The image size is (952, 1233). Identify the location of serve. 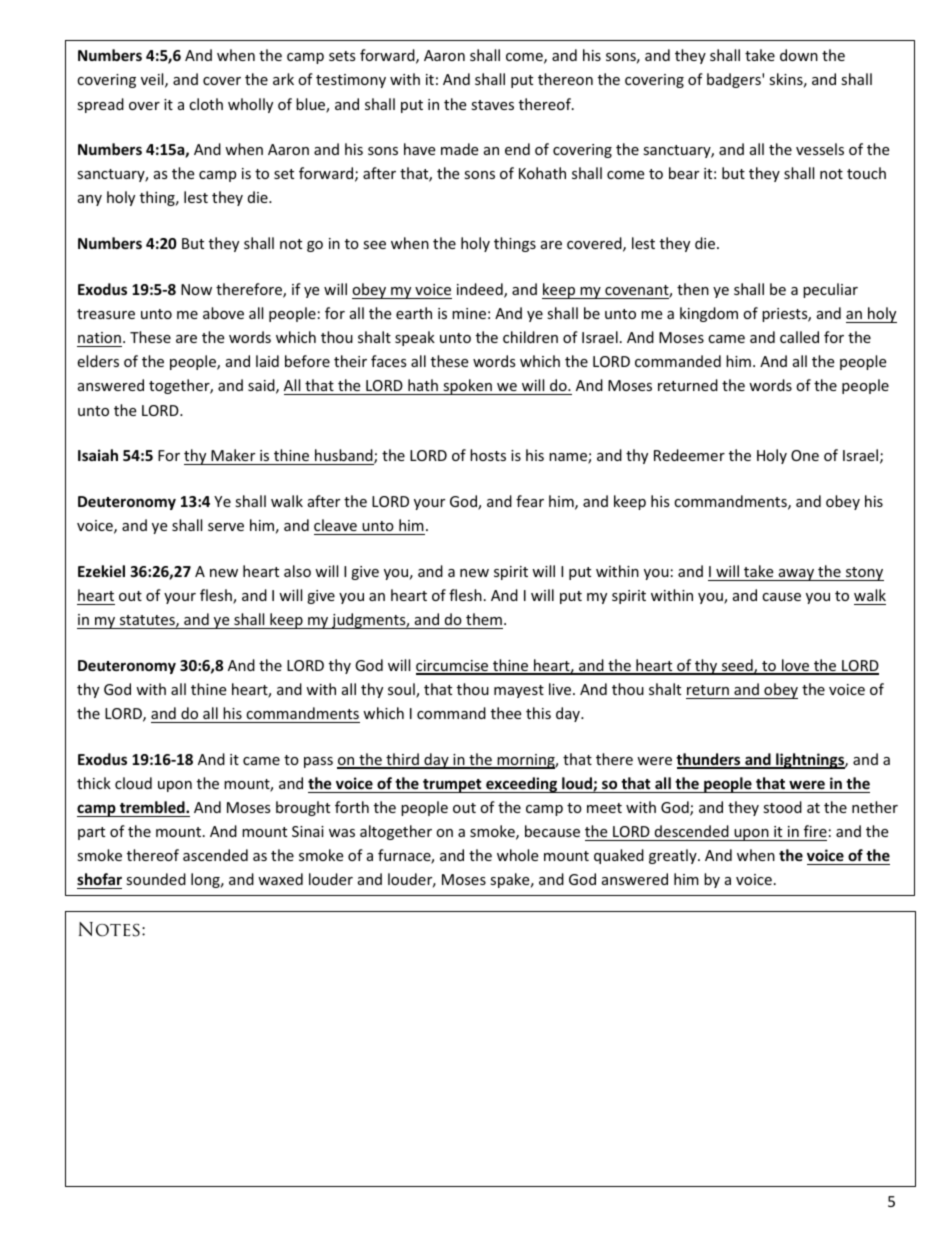
(226, 527).
